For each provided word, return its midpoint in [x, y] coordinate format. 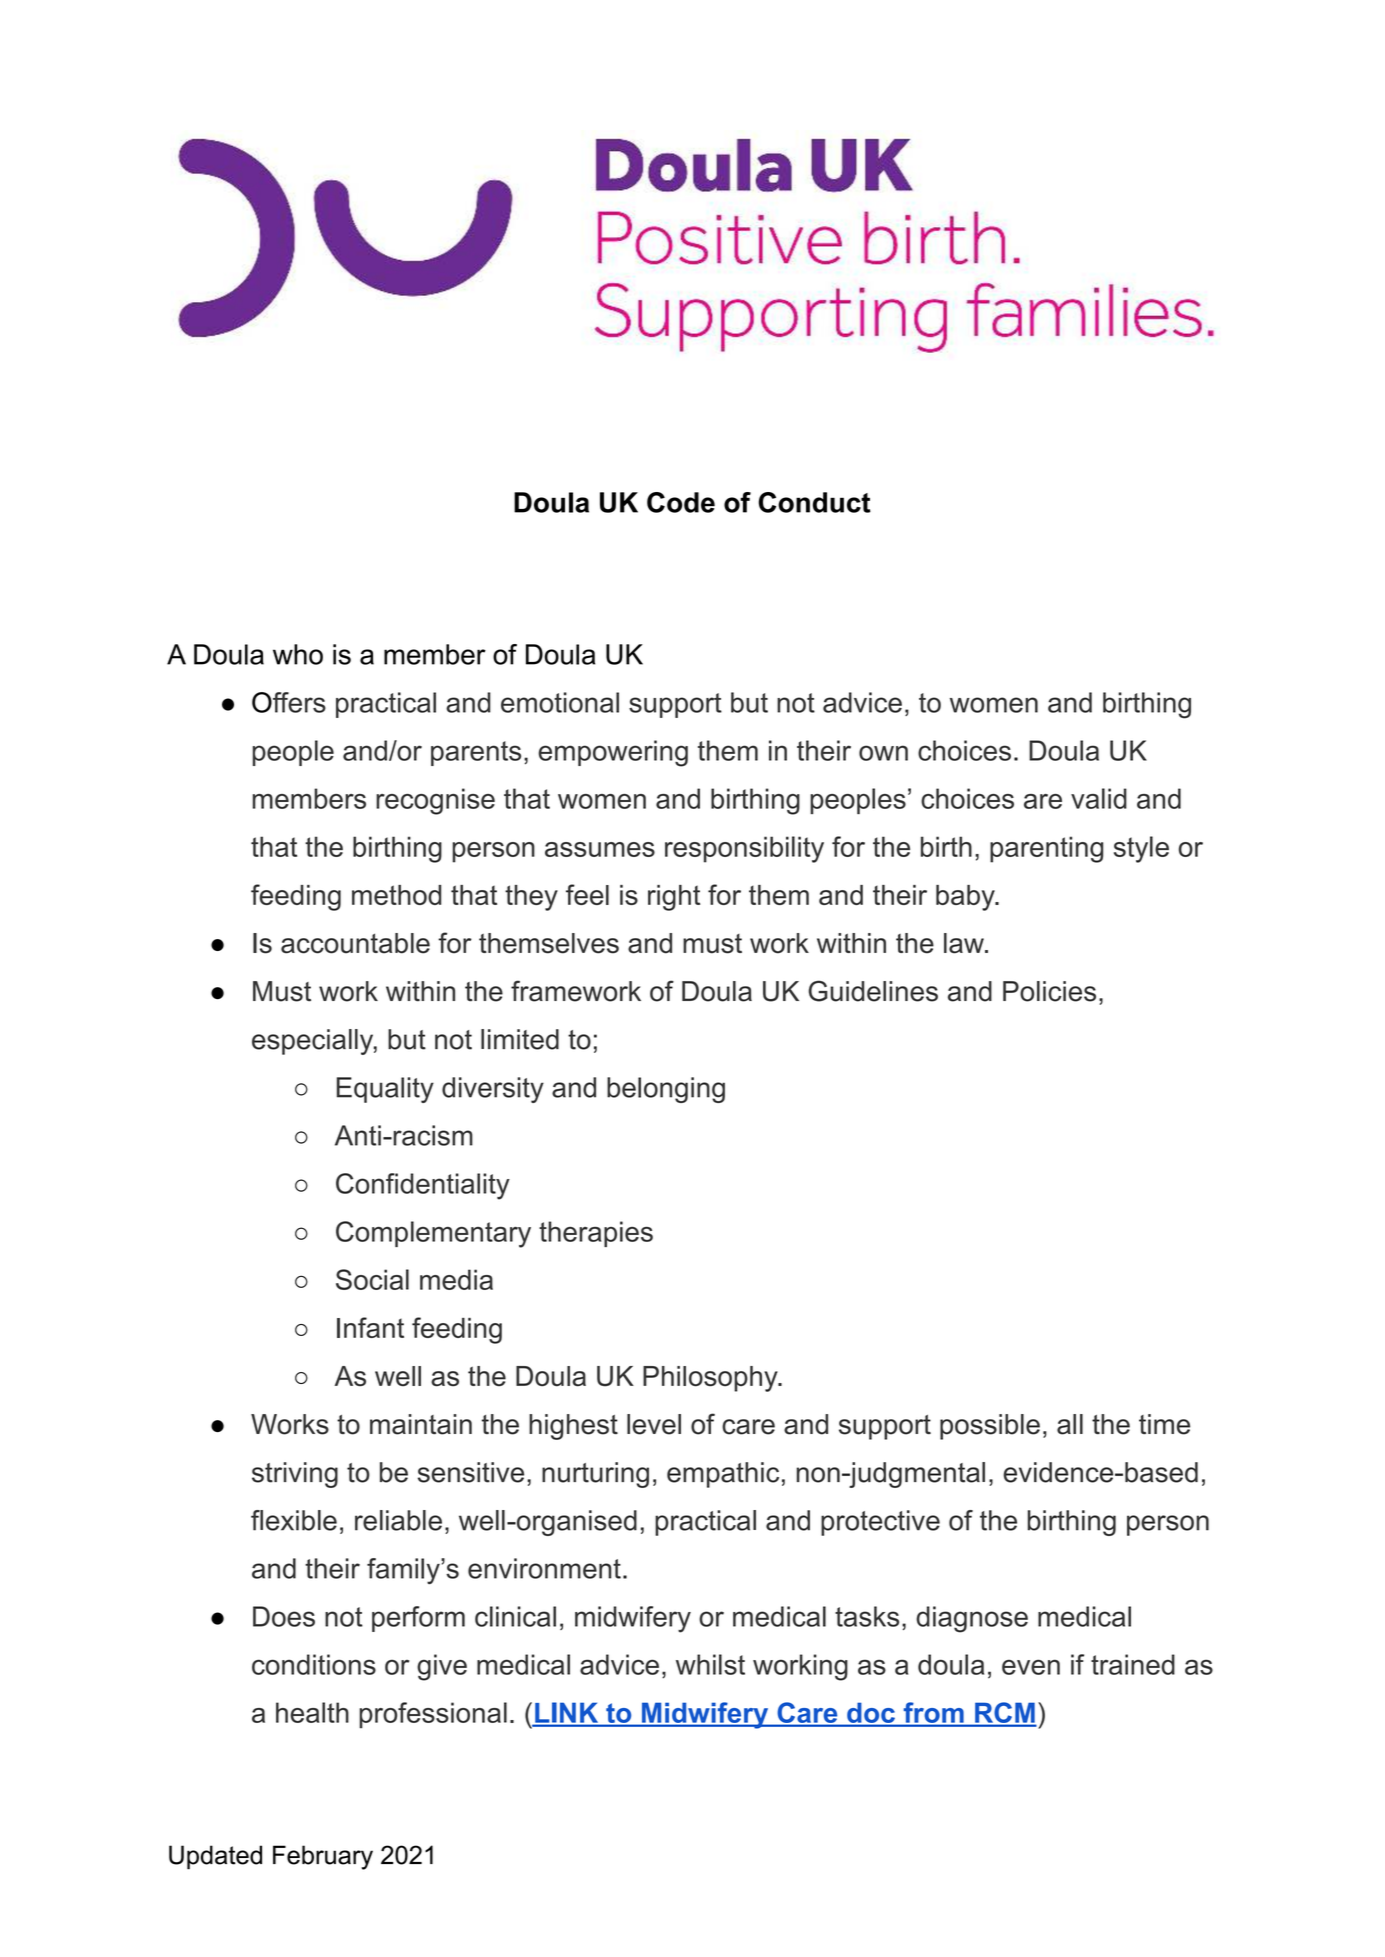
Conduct [814, 502]
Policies [1049, 991]
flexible [294, 1520]
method [396, 895]
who [298, 654]
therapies [596, 1234]
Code [681, 502]
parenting [1046, 849]
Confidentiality [423, 1186]
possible [990, 1427]
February [323, 1857]
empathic [723, 1475]
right [674, 898]
